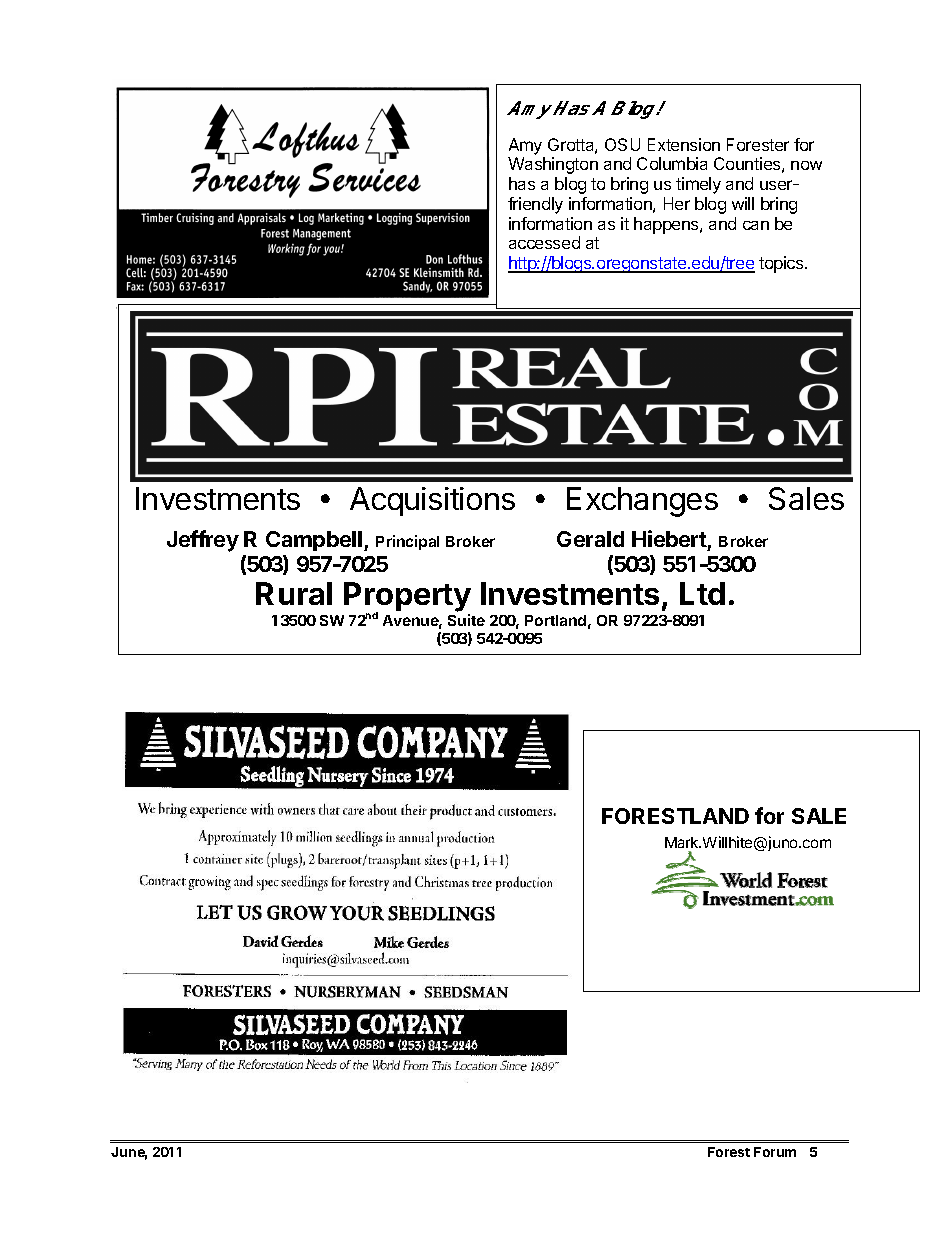 The image size is (952, 1233). I want to click on timely, so click(698, 185).
